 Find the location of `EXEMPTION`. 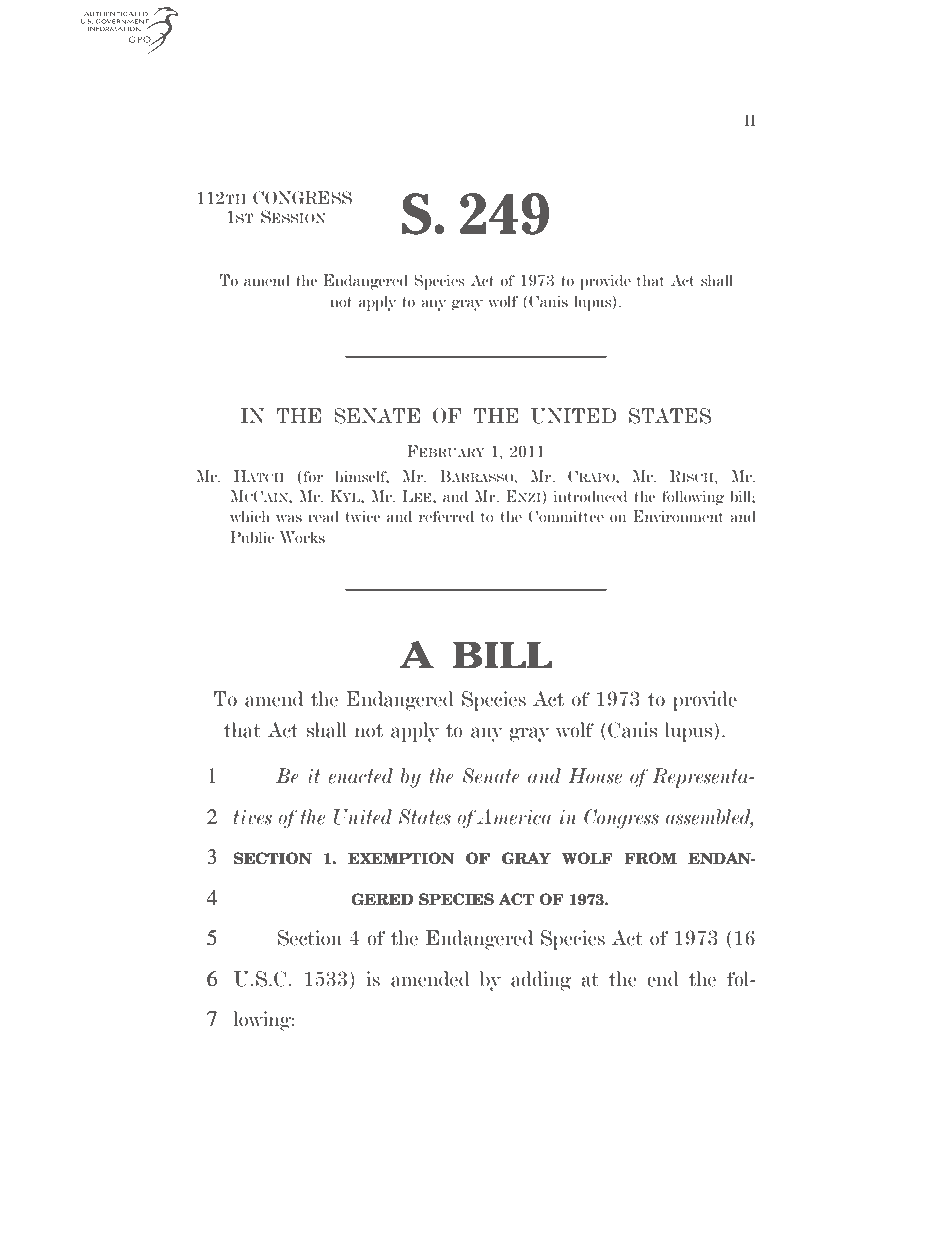

EXEMPTION is located at coordinates (401, 858).
